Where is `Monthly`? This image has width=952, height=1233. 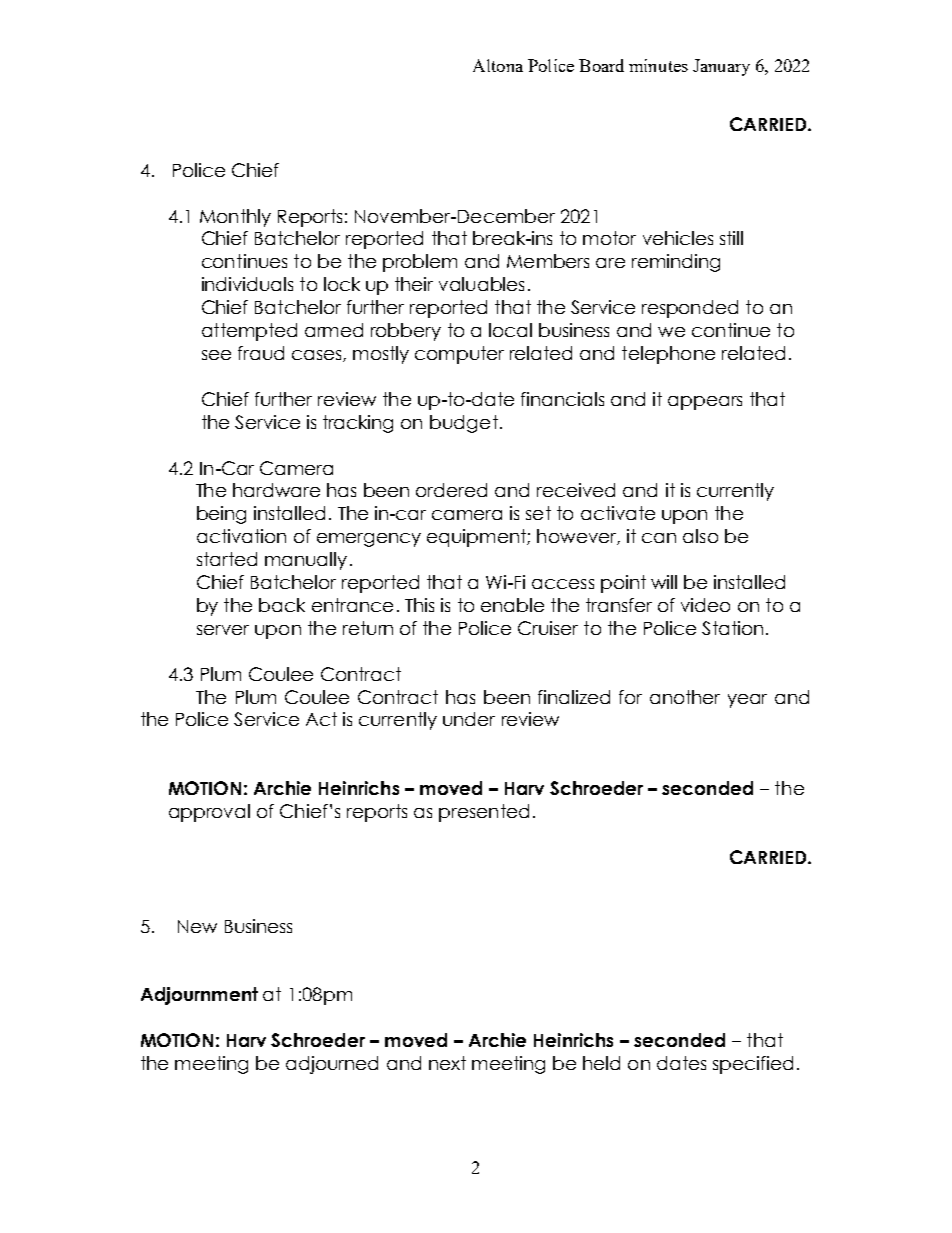
Monthly is located at coordinates (235, 218).
